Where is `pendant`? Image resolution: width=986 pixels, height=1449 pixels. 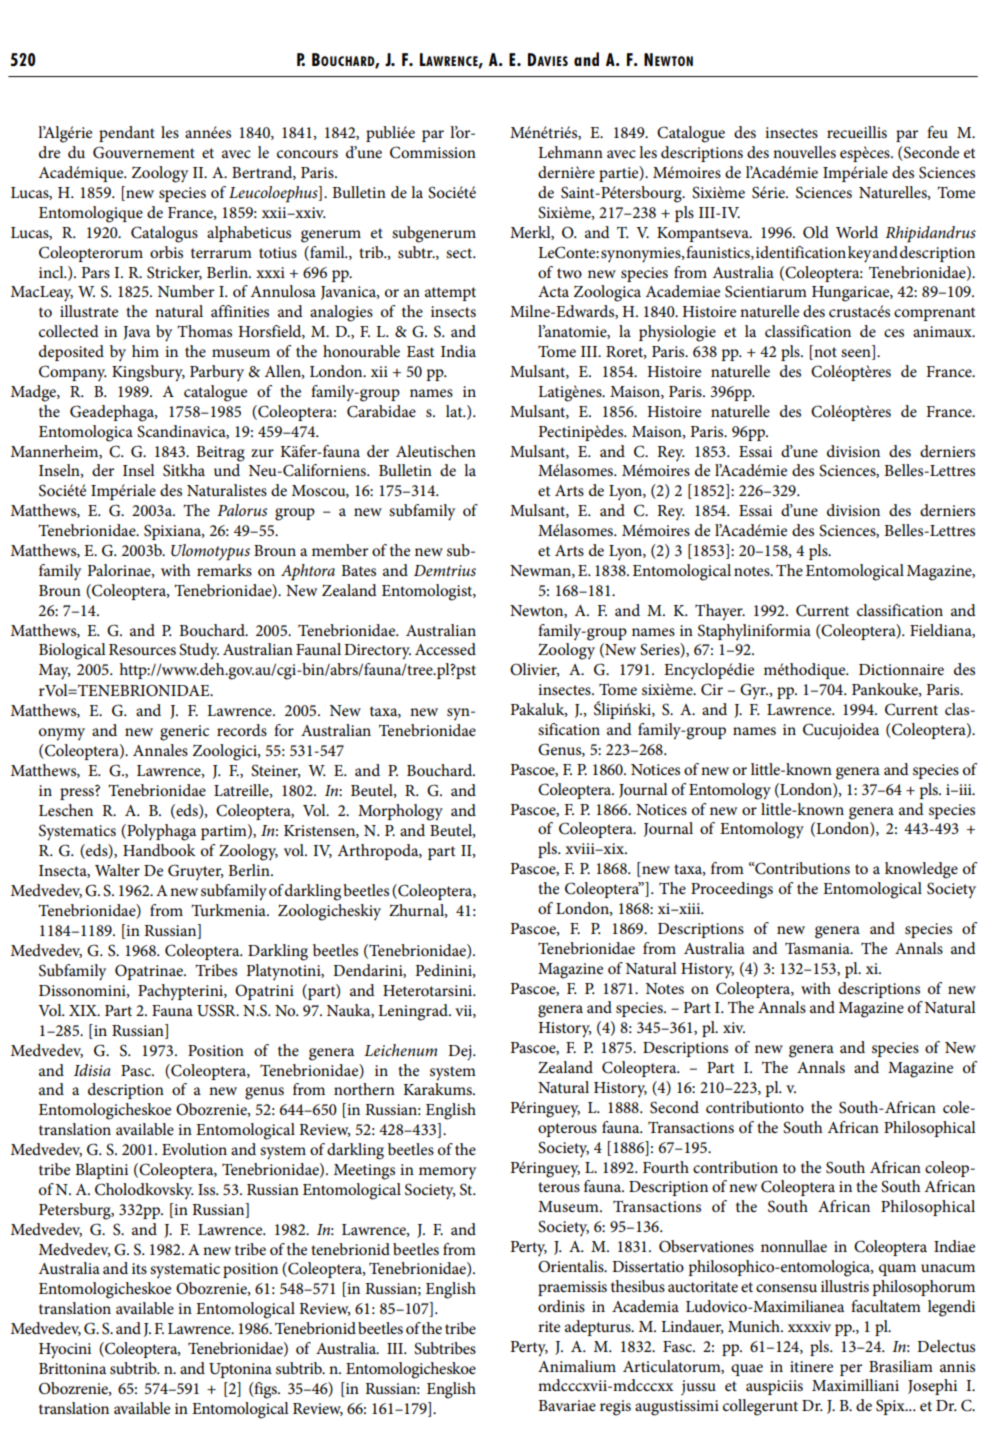
pendant is located at coordinates (127, 134).
